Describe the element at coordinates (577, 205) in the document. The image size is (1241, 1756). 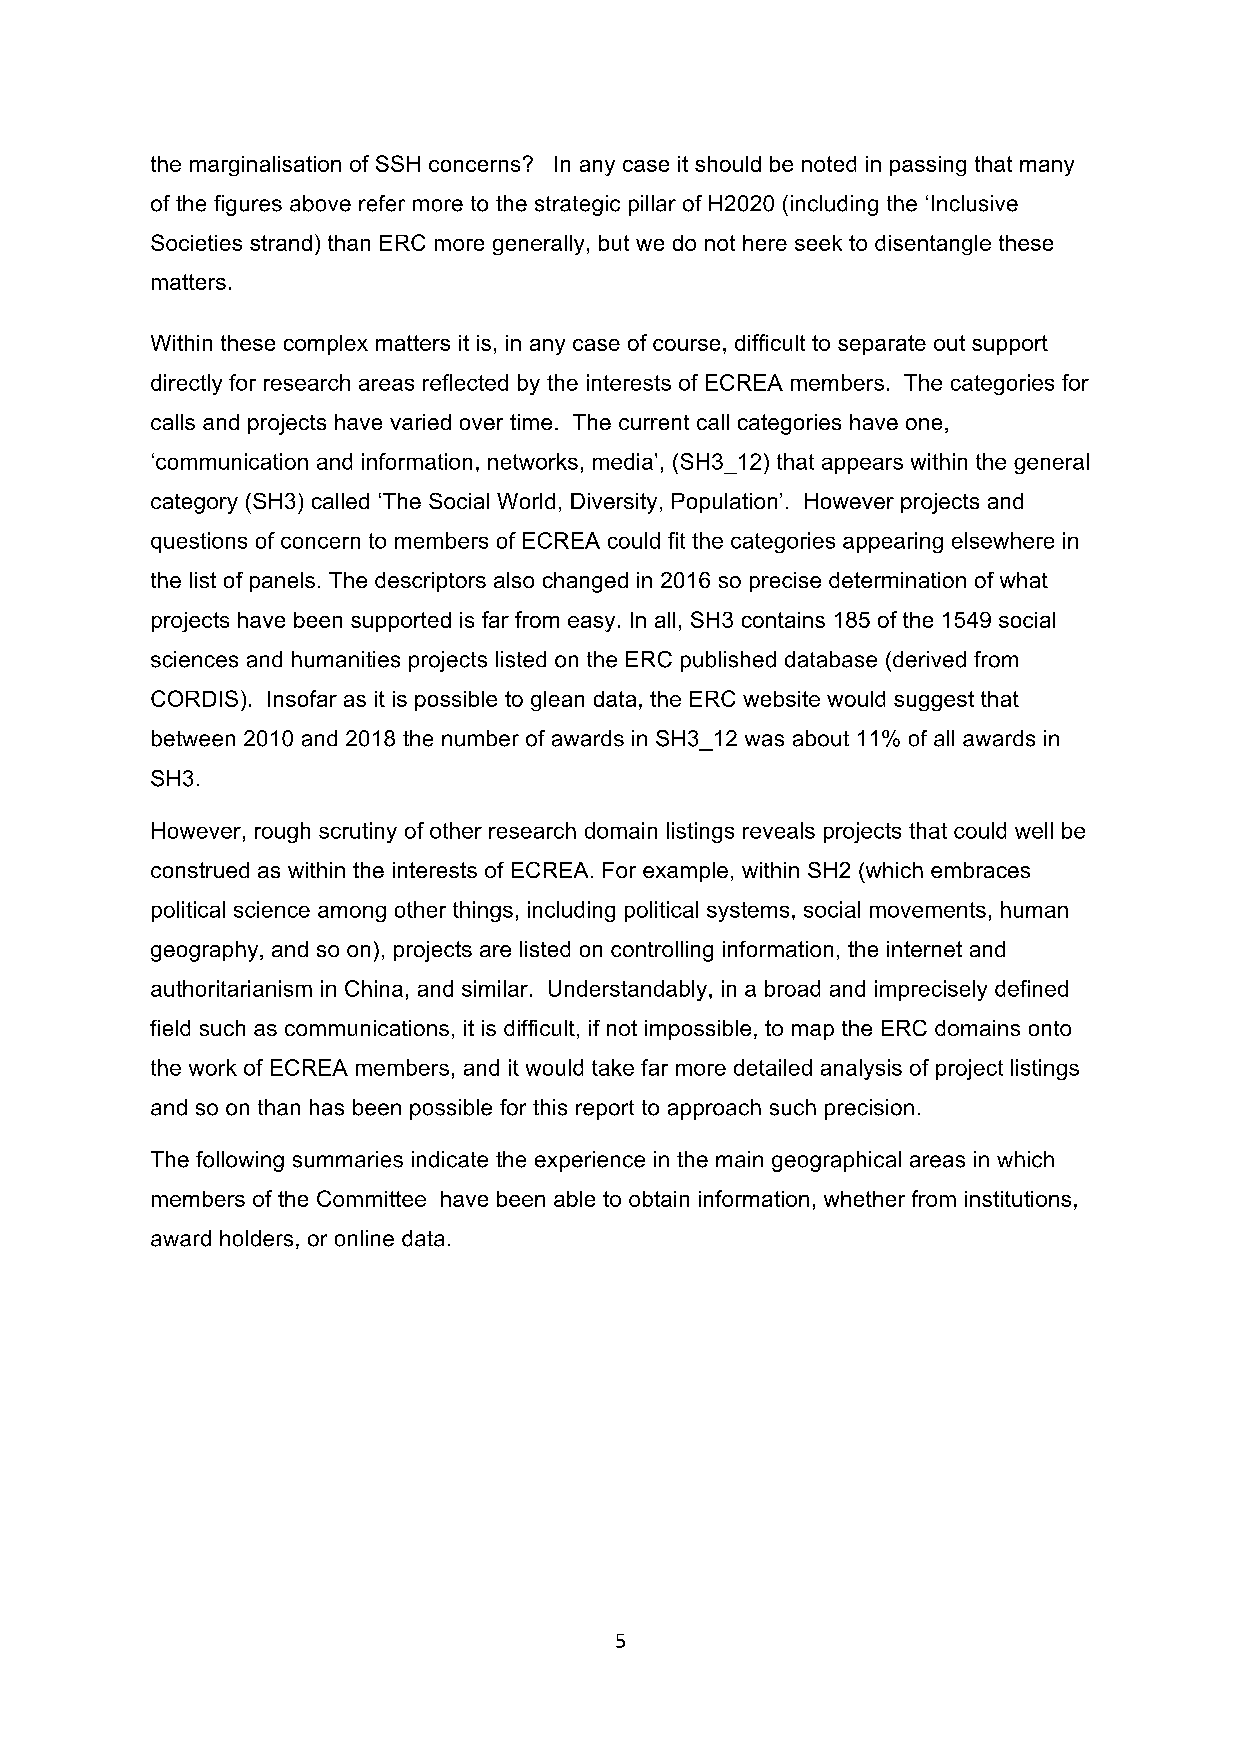
I see `strategic` at that location.
